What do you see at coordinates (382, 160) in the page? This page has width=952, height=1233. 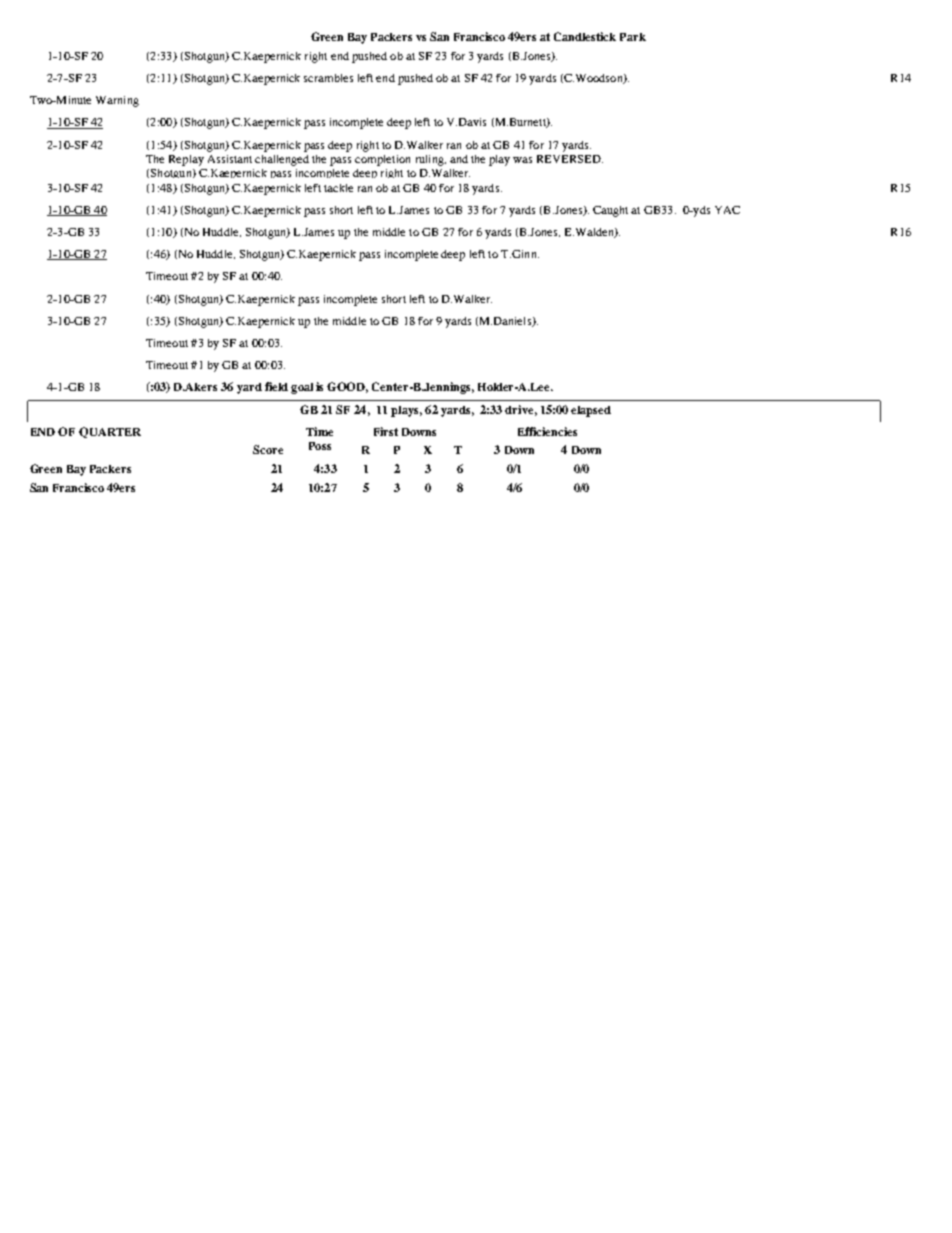 I see `completion` at bounding box center [382, 160].
